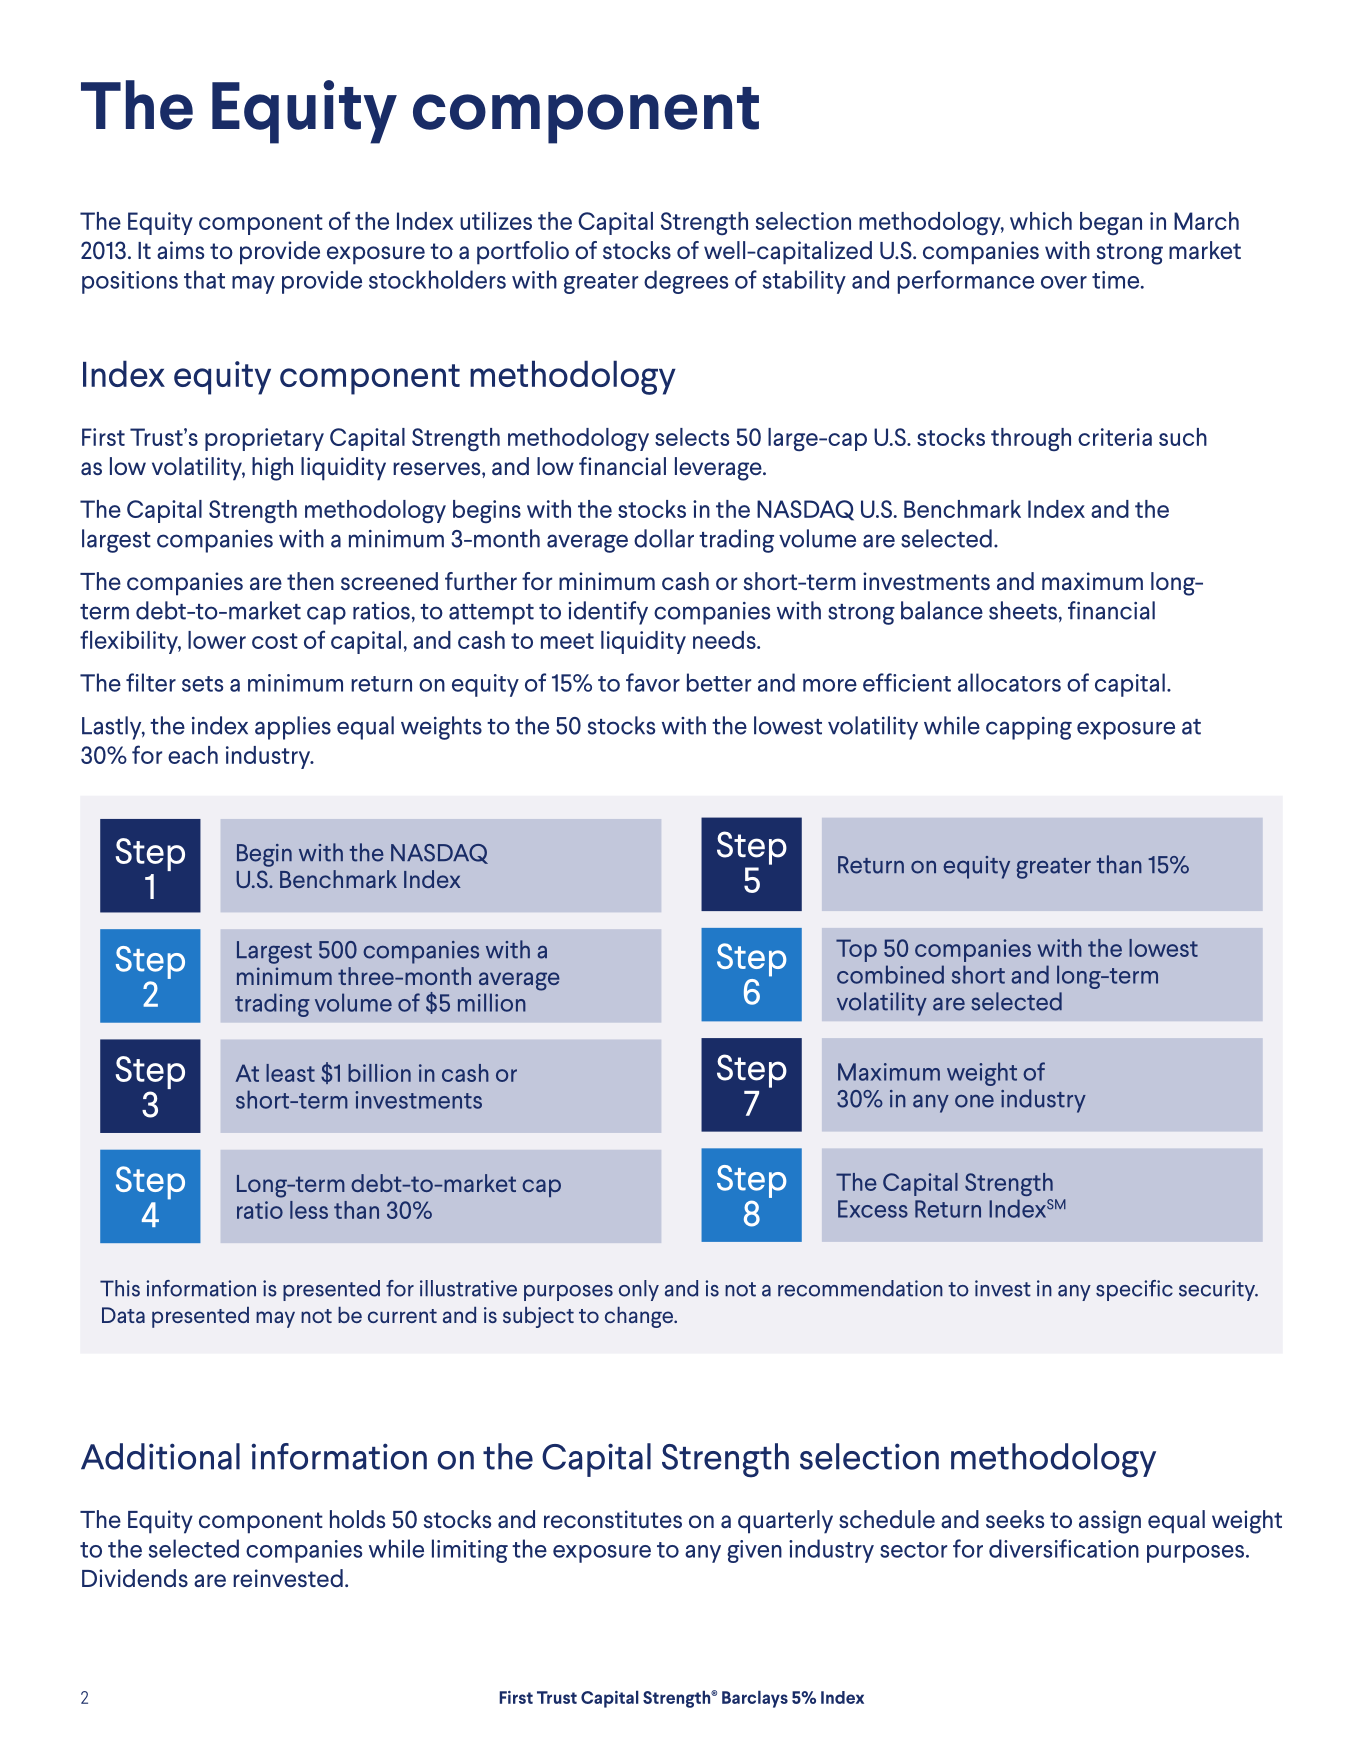 This screenshot has width=1363, height=1764. What do you see at coordinates (204, 279) in the screenshot?
I see `that` at bounding box center [204, 279].
